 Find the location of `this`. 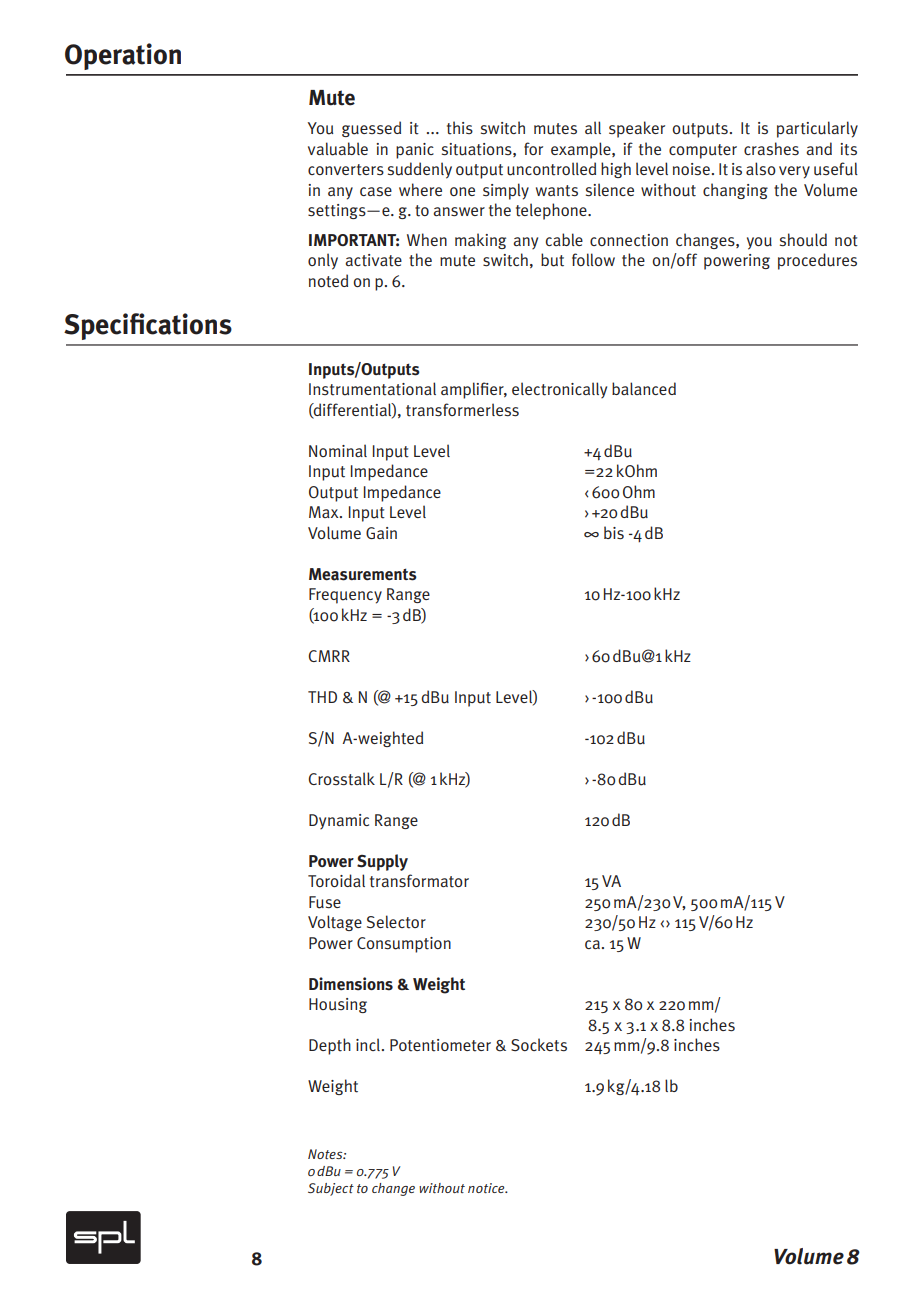

this is located at coordinates (460, 128).
